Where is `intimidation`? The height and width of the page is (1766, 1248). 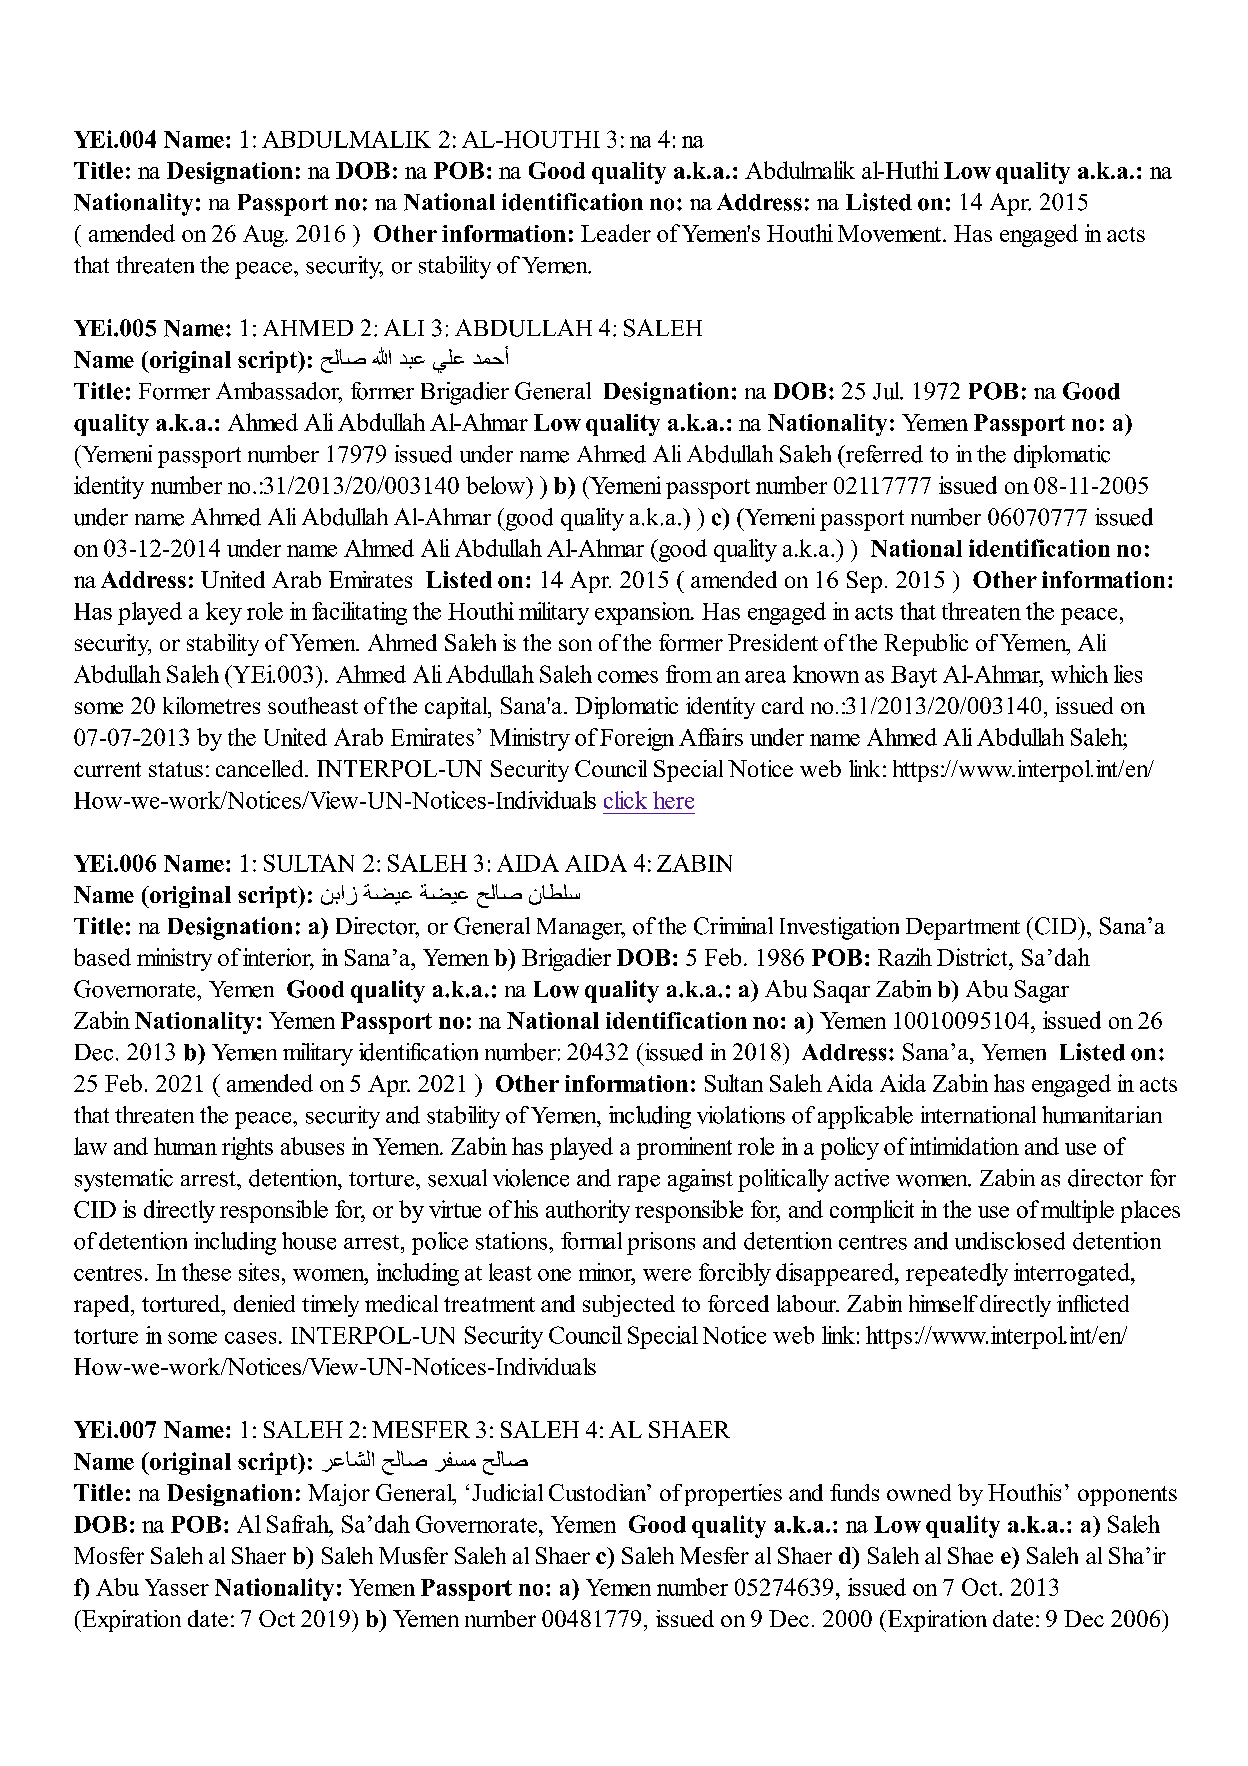 intimidation is located at coordinates (964, 1146).
